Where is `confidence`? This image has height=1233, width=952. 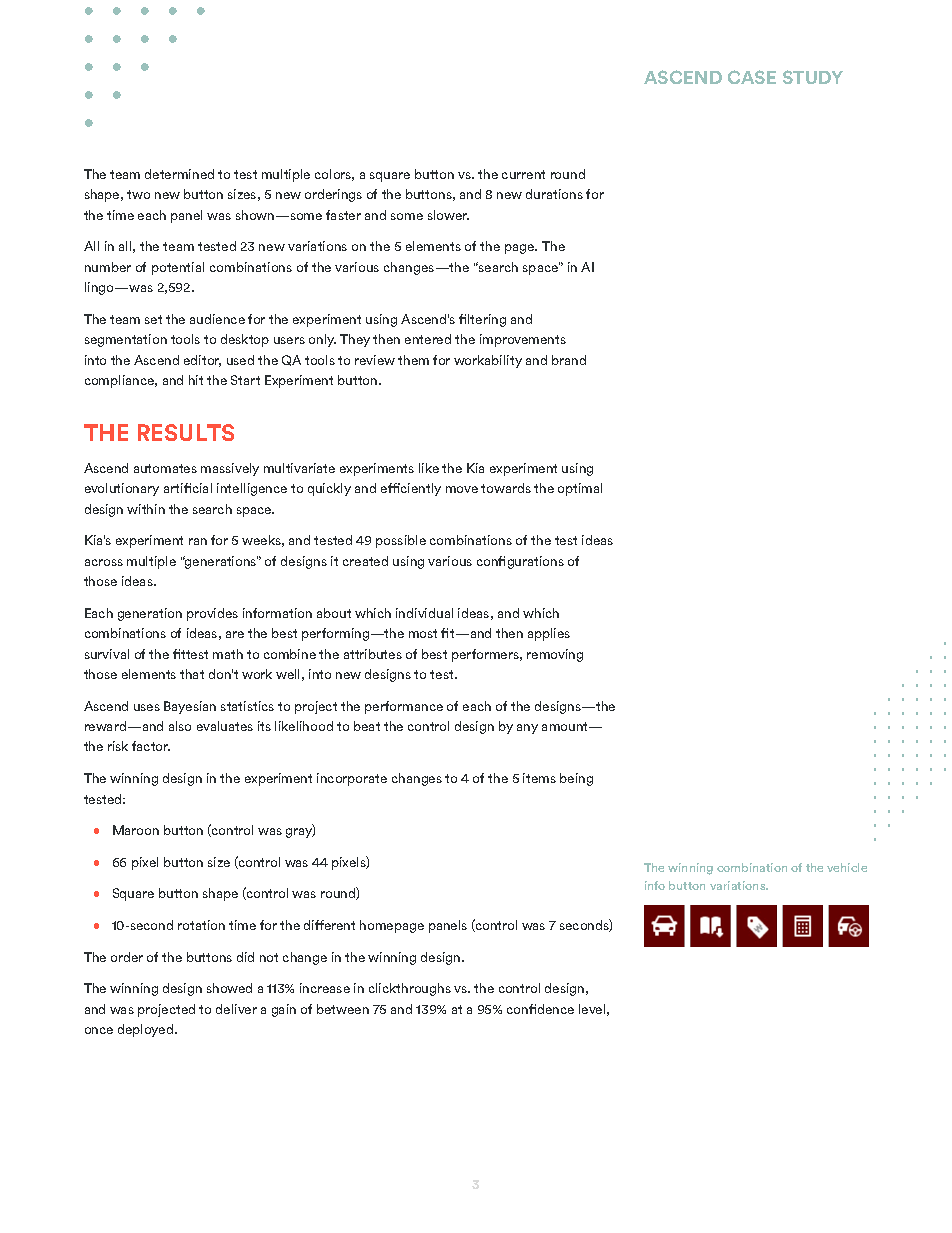 confidence is located at coordinates (540, 1009).
